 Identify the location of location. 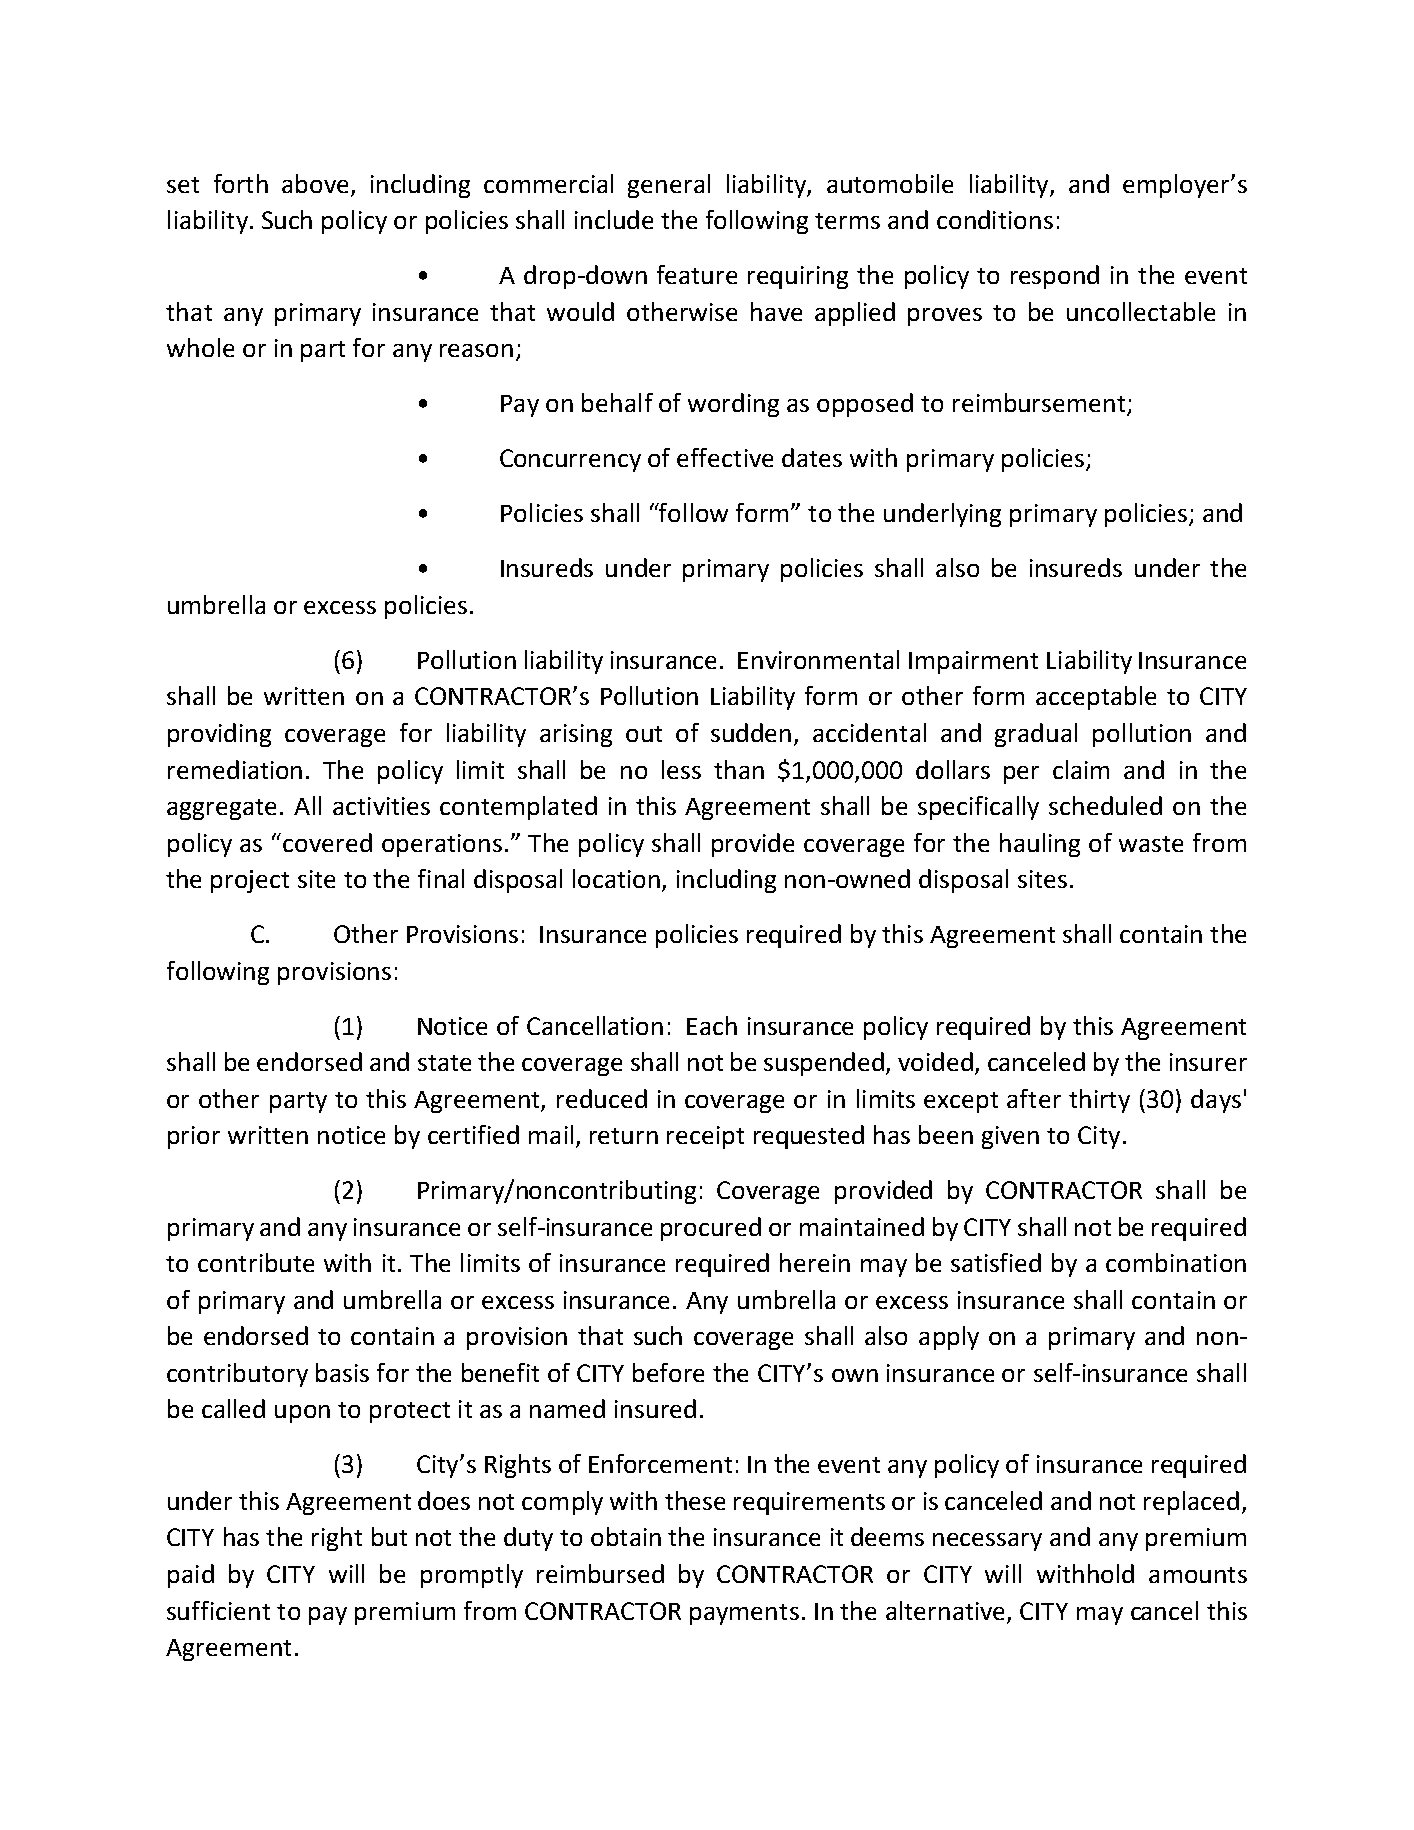
(616, 878).
